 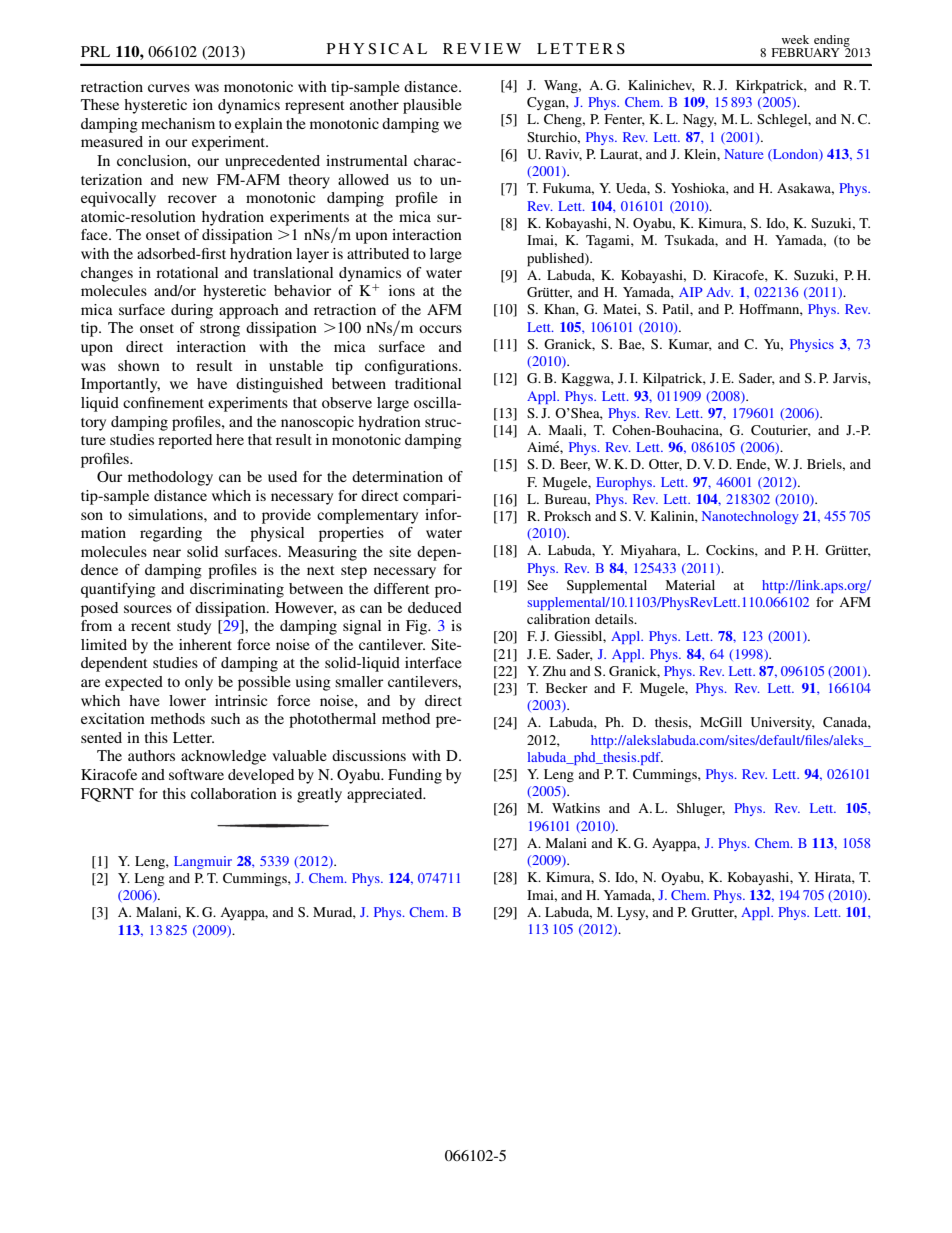 What do you see at coordinates (194, 627) in the image?
I see `study` at bounding box center [194, 627].
